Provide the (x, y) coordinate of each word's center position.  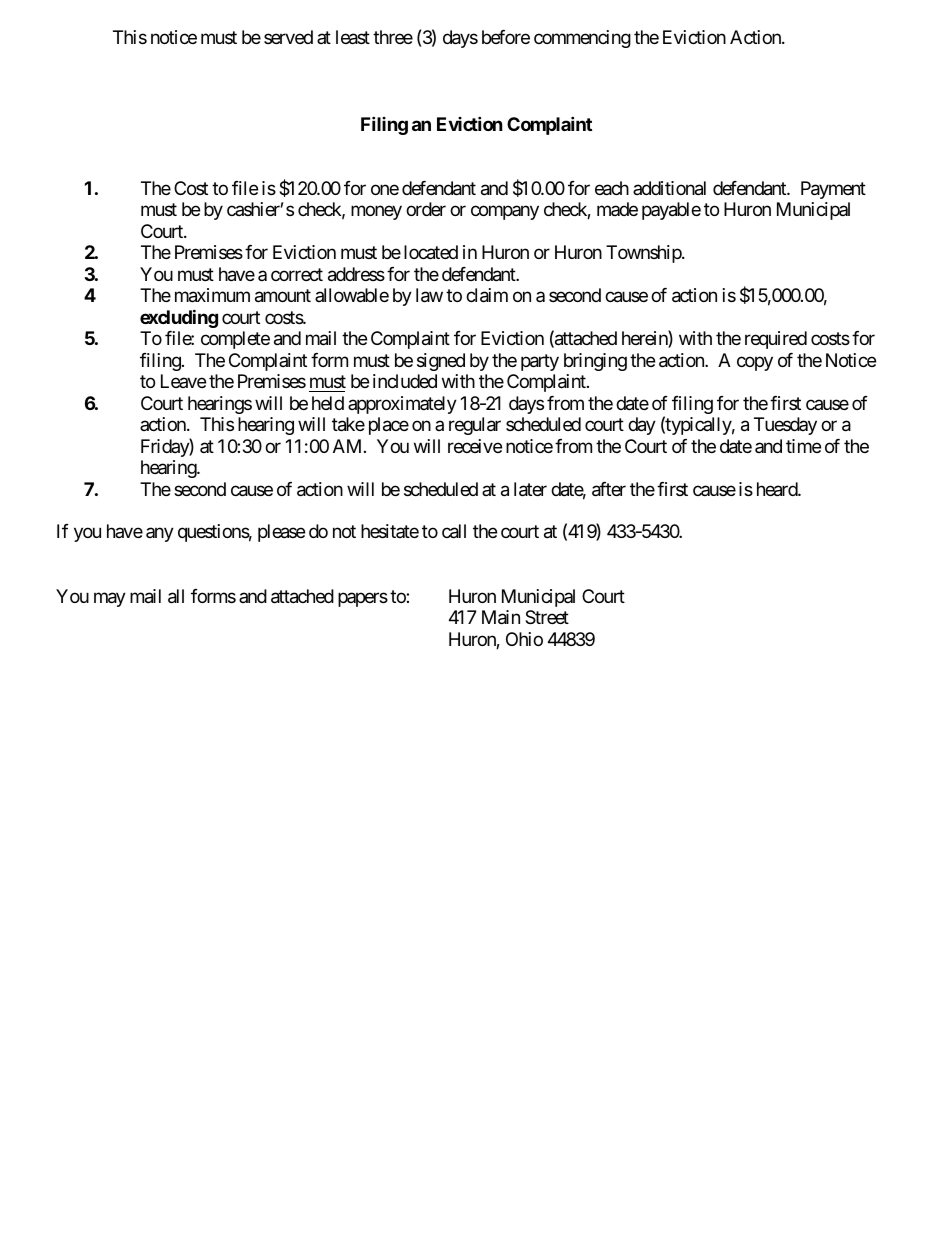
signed (441, 362)
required (776, 340)
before (506, 37)
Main (501, 617)
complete (235, 340)
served (288, 37)
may (110, 599)
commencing (582, 39)
